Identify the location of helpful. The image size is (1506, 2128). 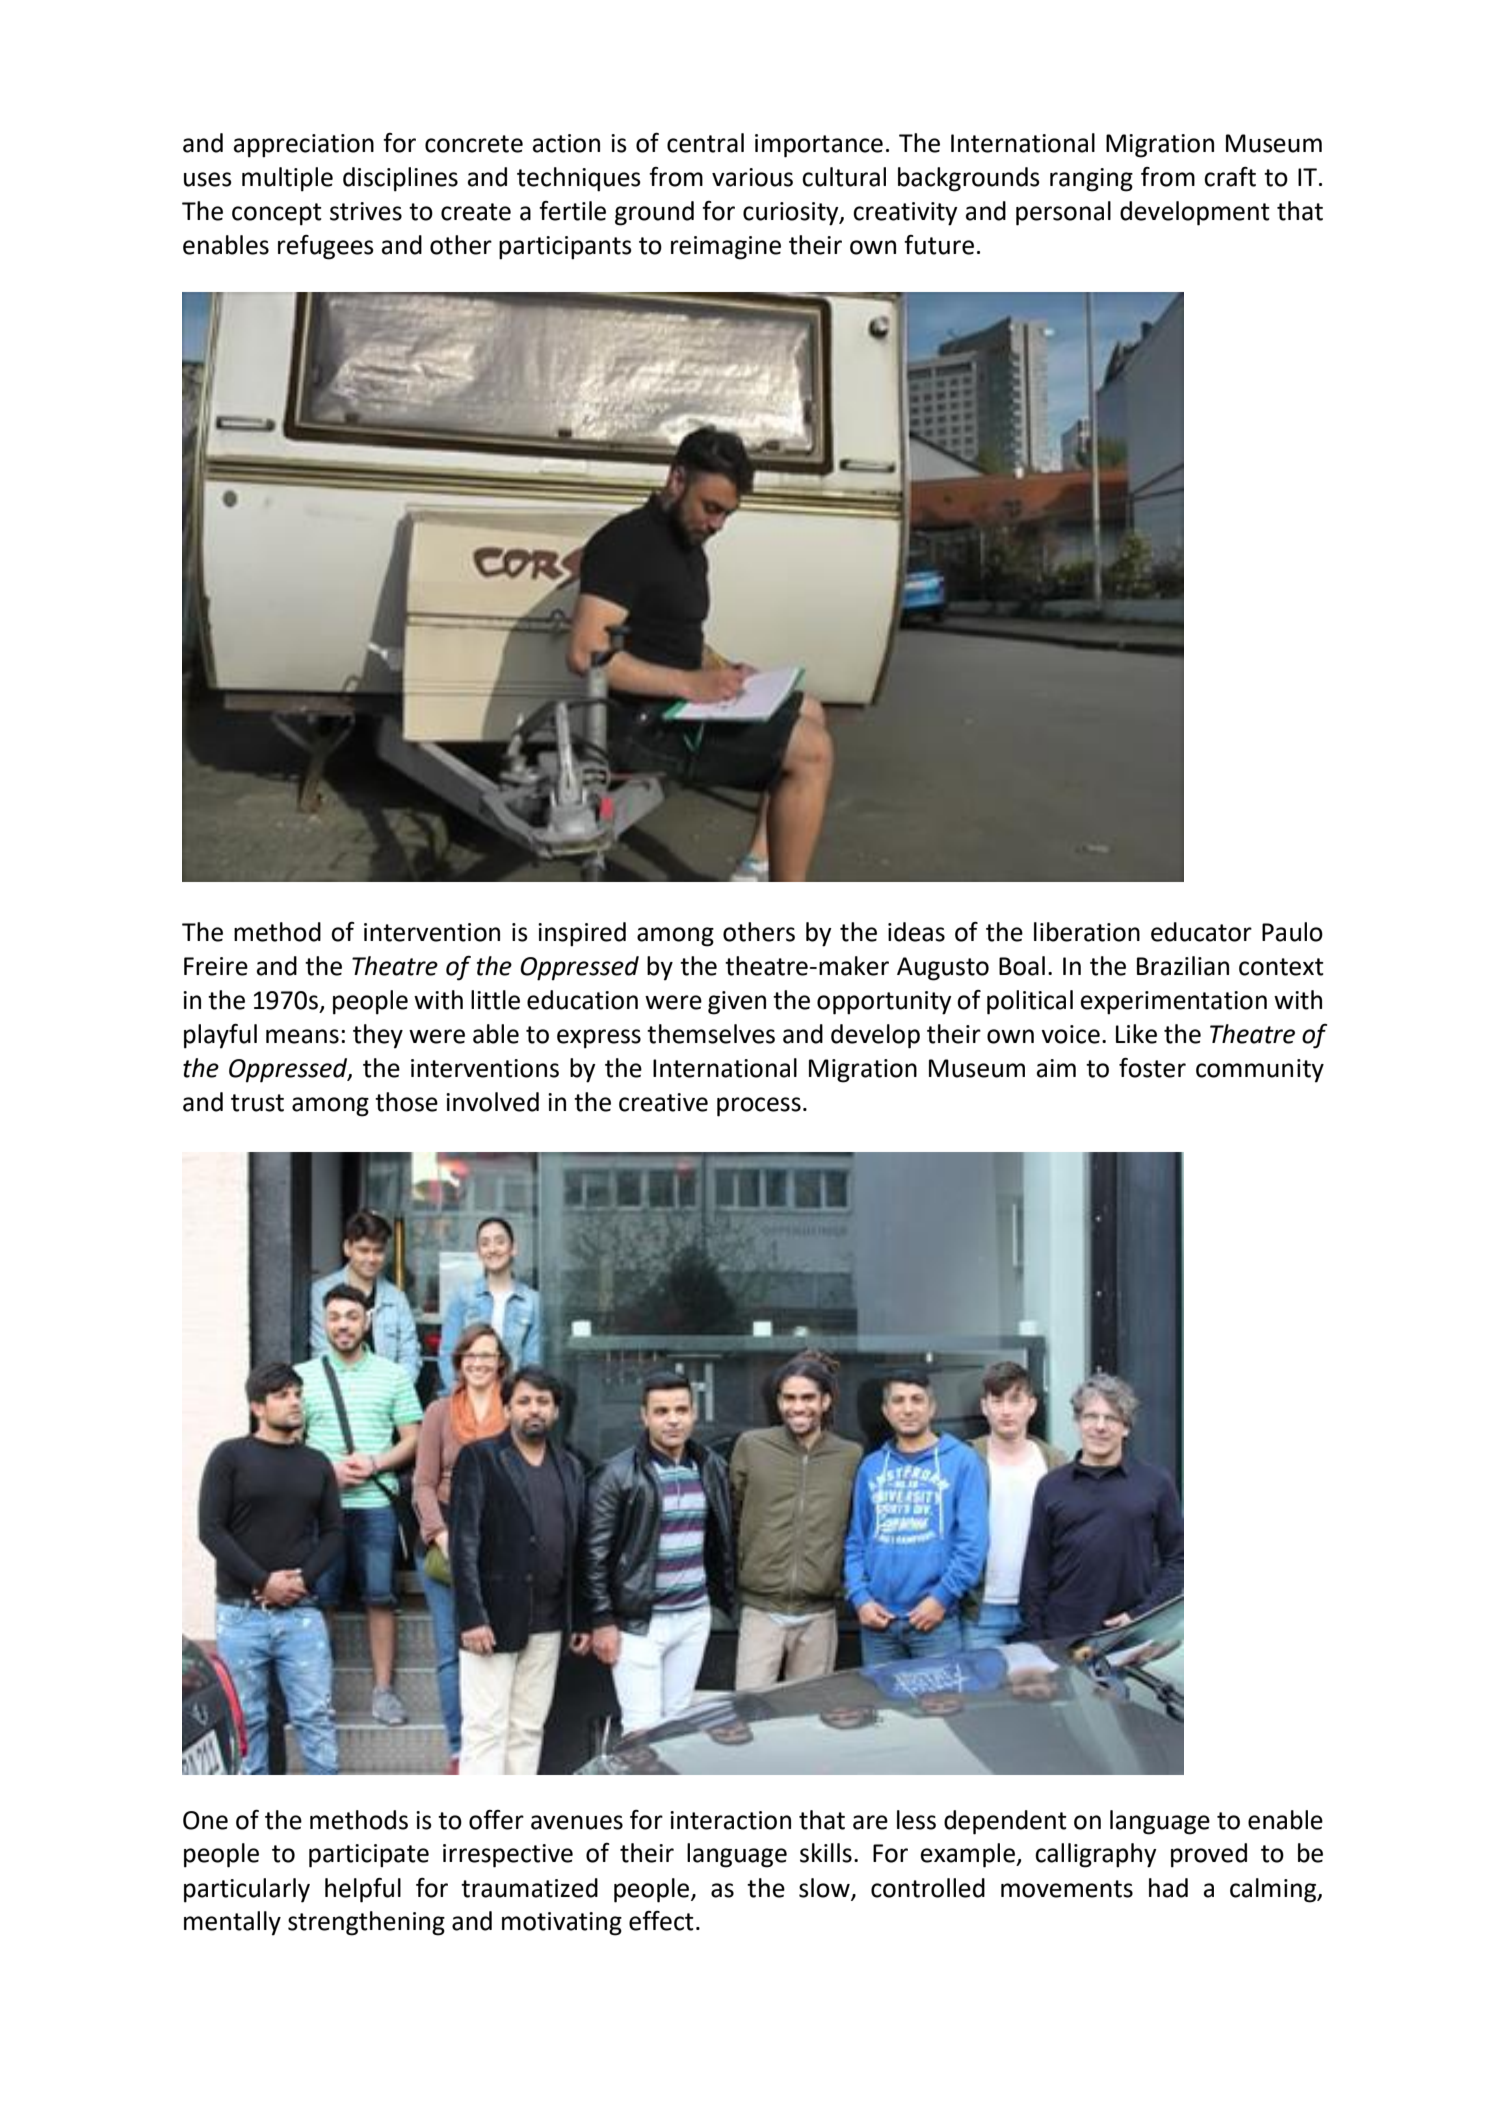
(363, 1890).
